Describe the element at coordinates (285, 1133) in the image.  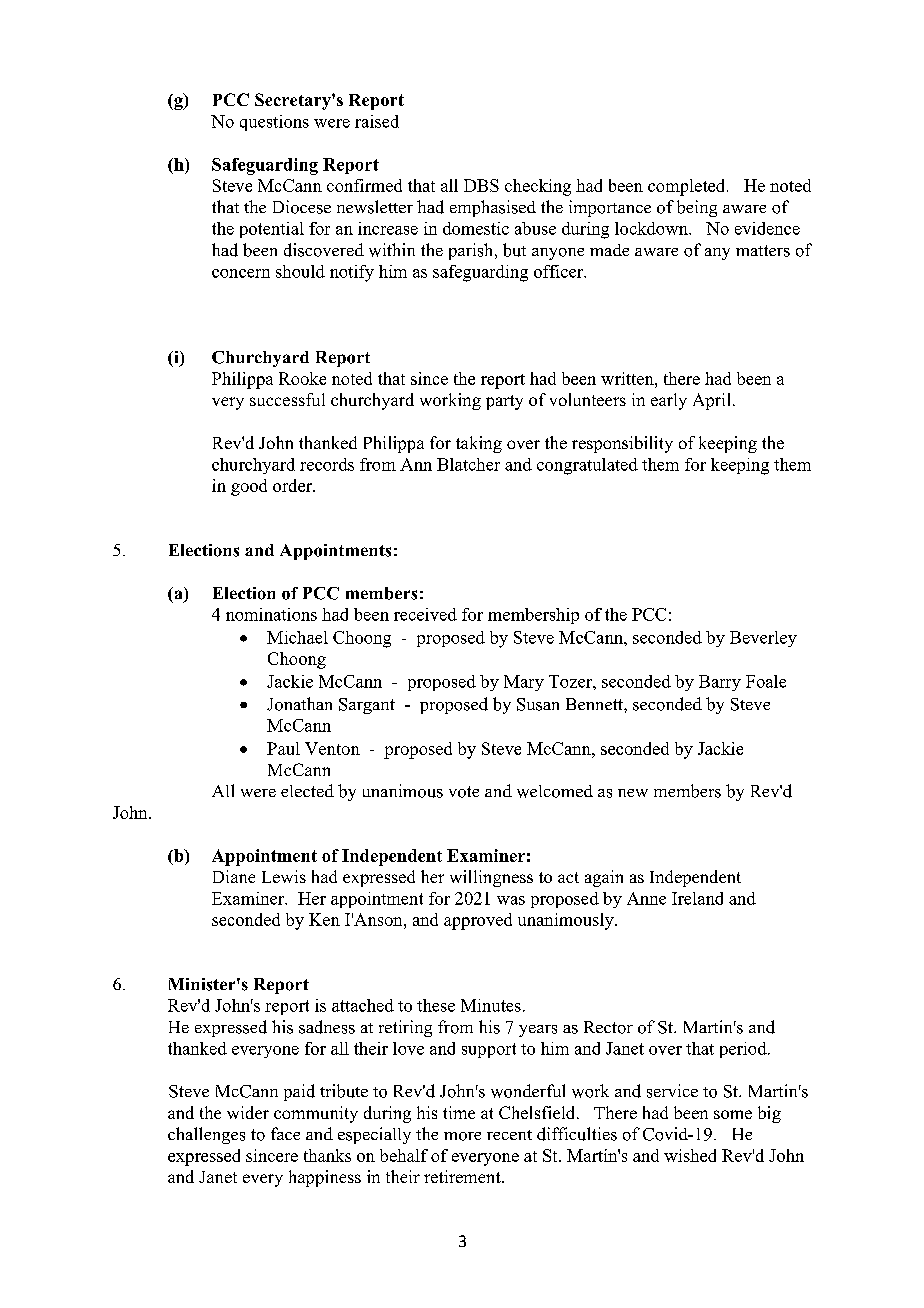
I see `face` at that location.
